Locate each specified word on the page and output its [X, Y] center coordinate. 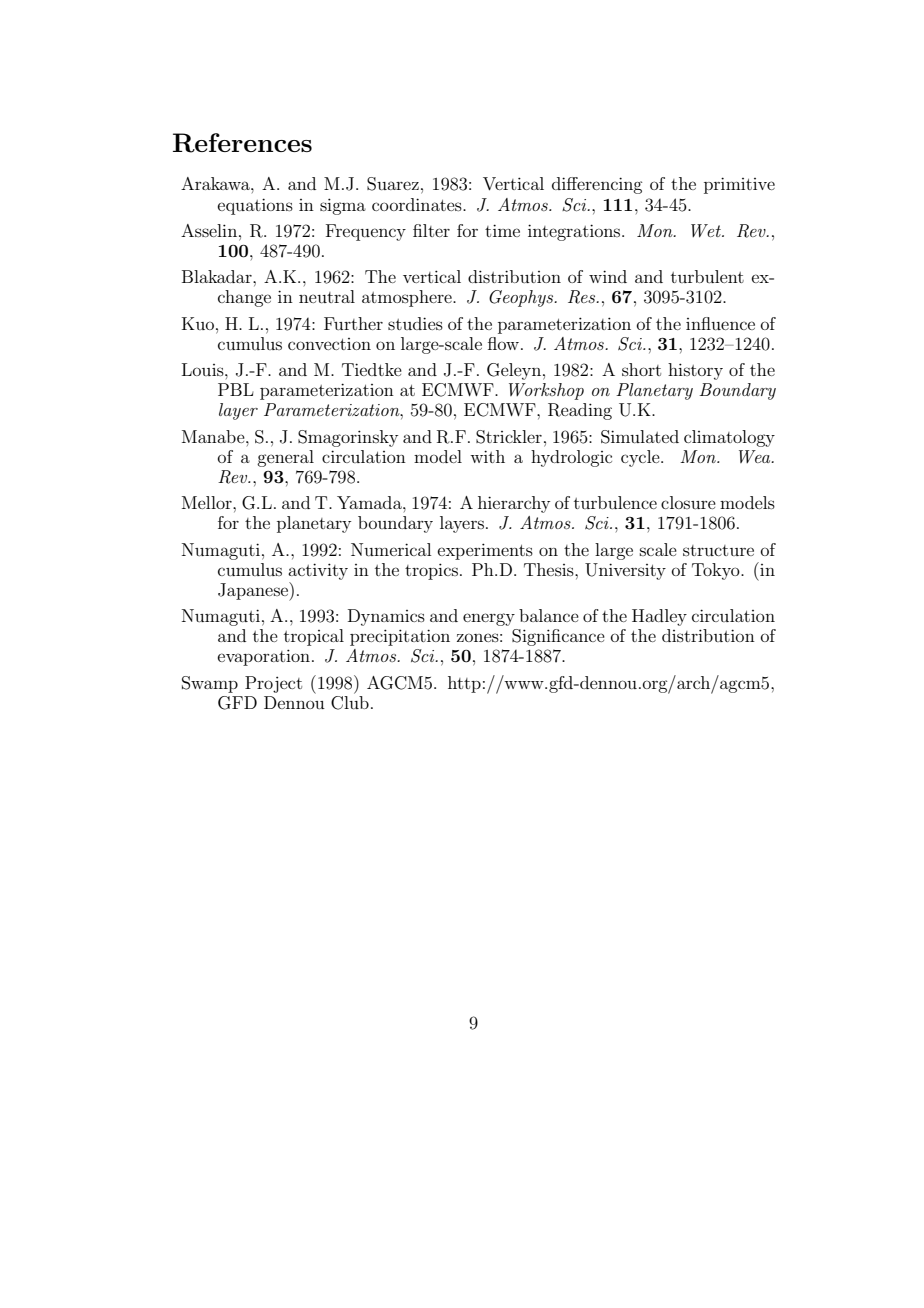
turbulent [707, 276]
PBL [236, 389]
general [285, 458]
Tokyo [717, 571]
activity [318, 571]
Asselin [210, 230]
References [242, 143]
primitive [739, 185]
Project [273, 684]
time [502, 230]
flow [503, 343]
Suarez [393, 184]
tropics [431, 571]
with [487, 456]
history [695, 371]
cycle [641, 458]
